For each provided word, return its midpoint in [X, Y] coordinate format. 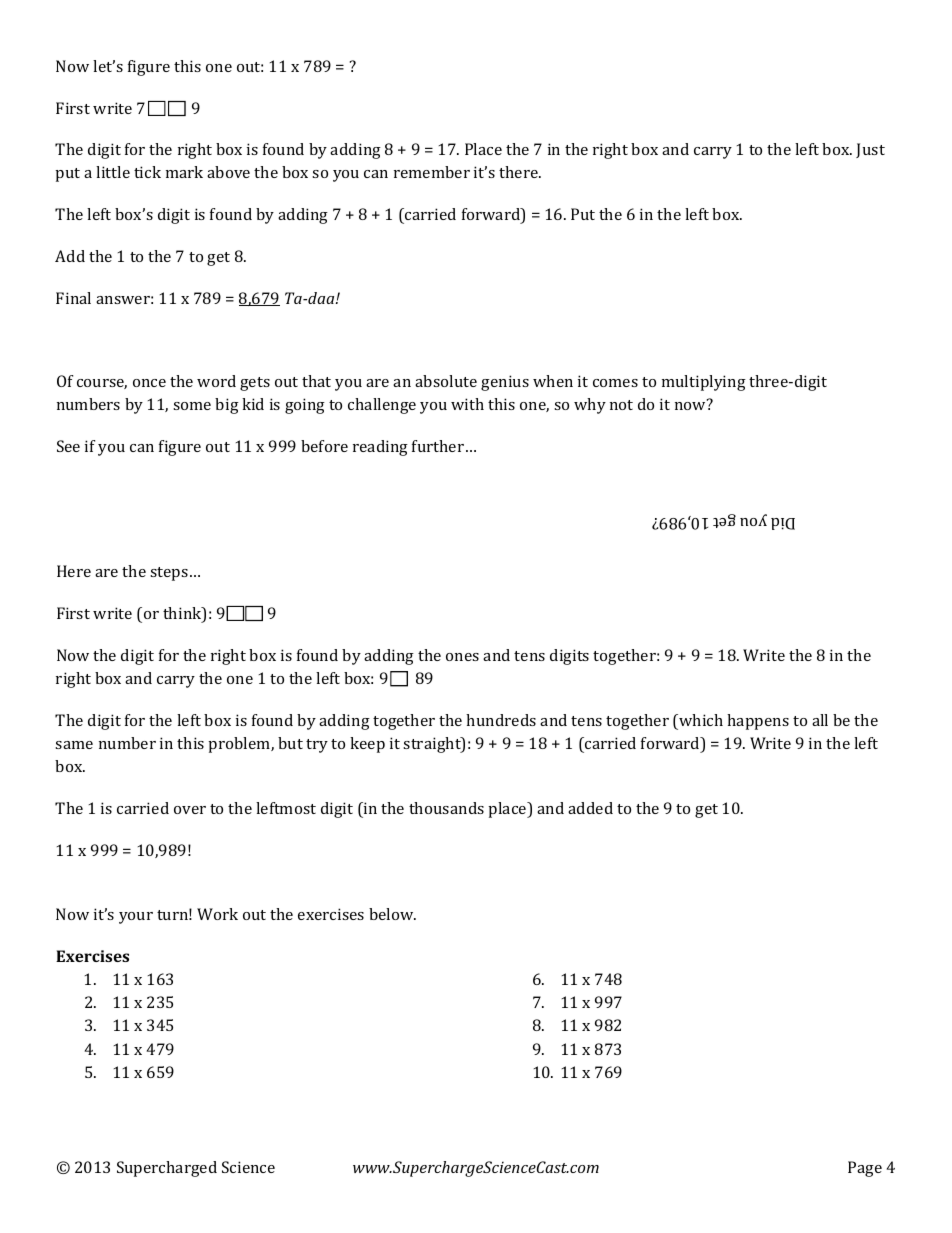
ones [462, 657]
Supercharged [167, 1169]
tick [147, 172]
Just [870, 150]
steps [169, 574]
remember [432, 172]
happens [758, 722]
